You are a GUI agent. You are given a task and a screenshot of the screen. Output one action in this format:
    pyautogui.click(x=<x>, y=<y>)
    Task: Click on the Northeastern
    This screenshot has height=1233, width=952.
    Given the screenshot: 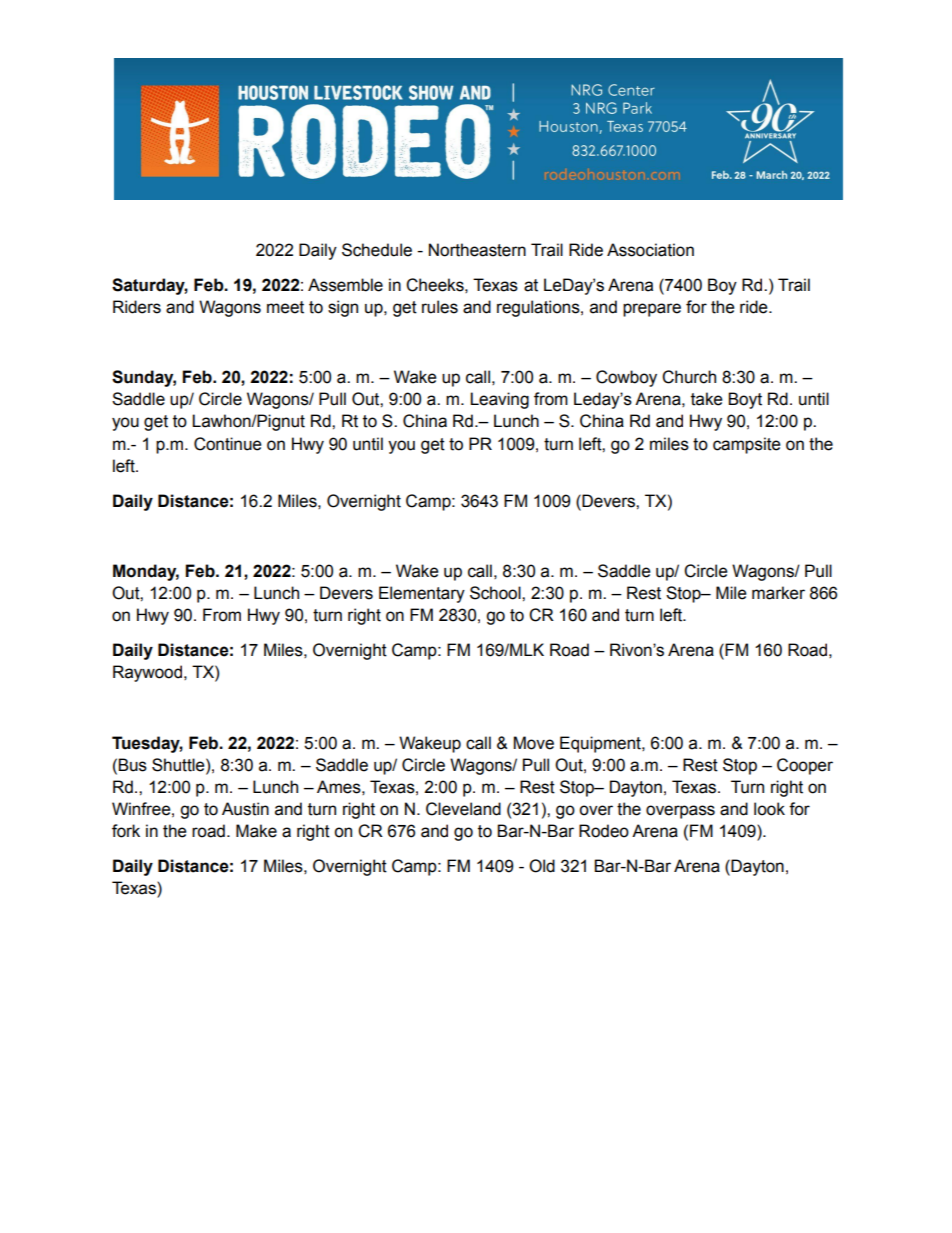 What is the action you would take?
    pyautogui.click(x=477, y=250)
